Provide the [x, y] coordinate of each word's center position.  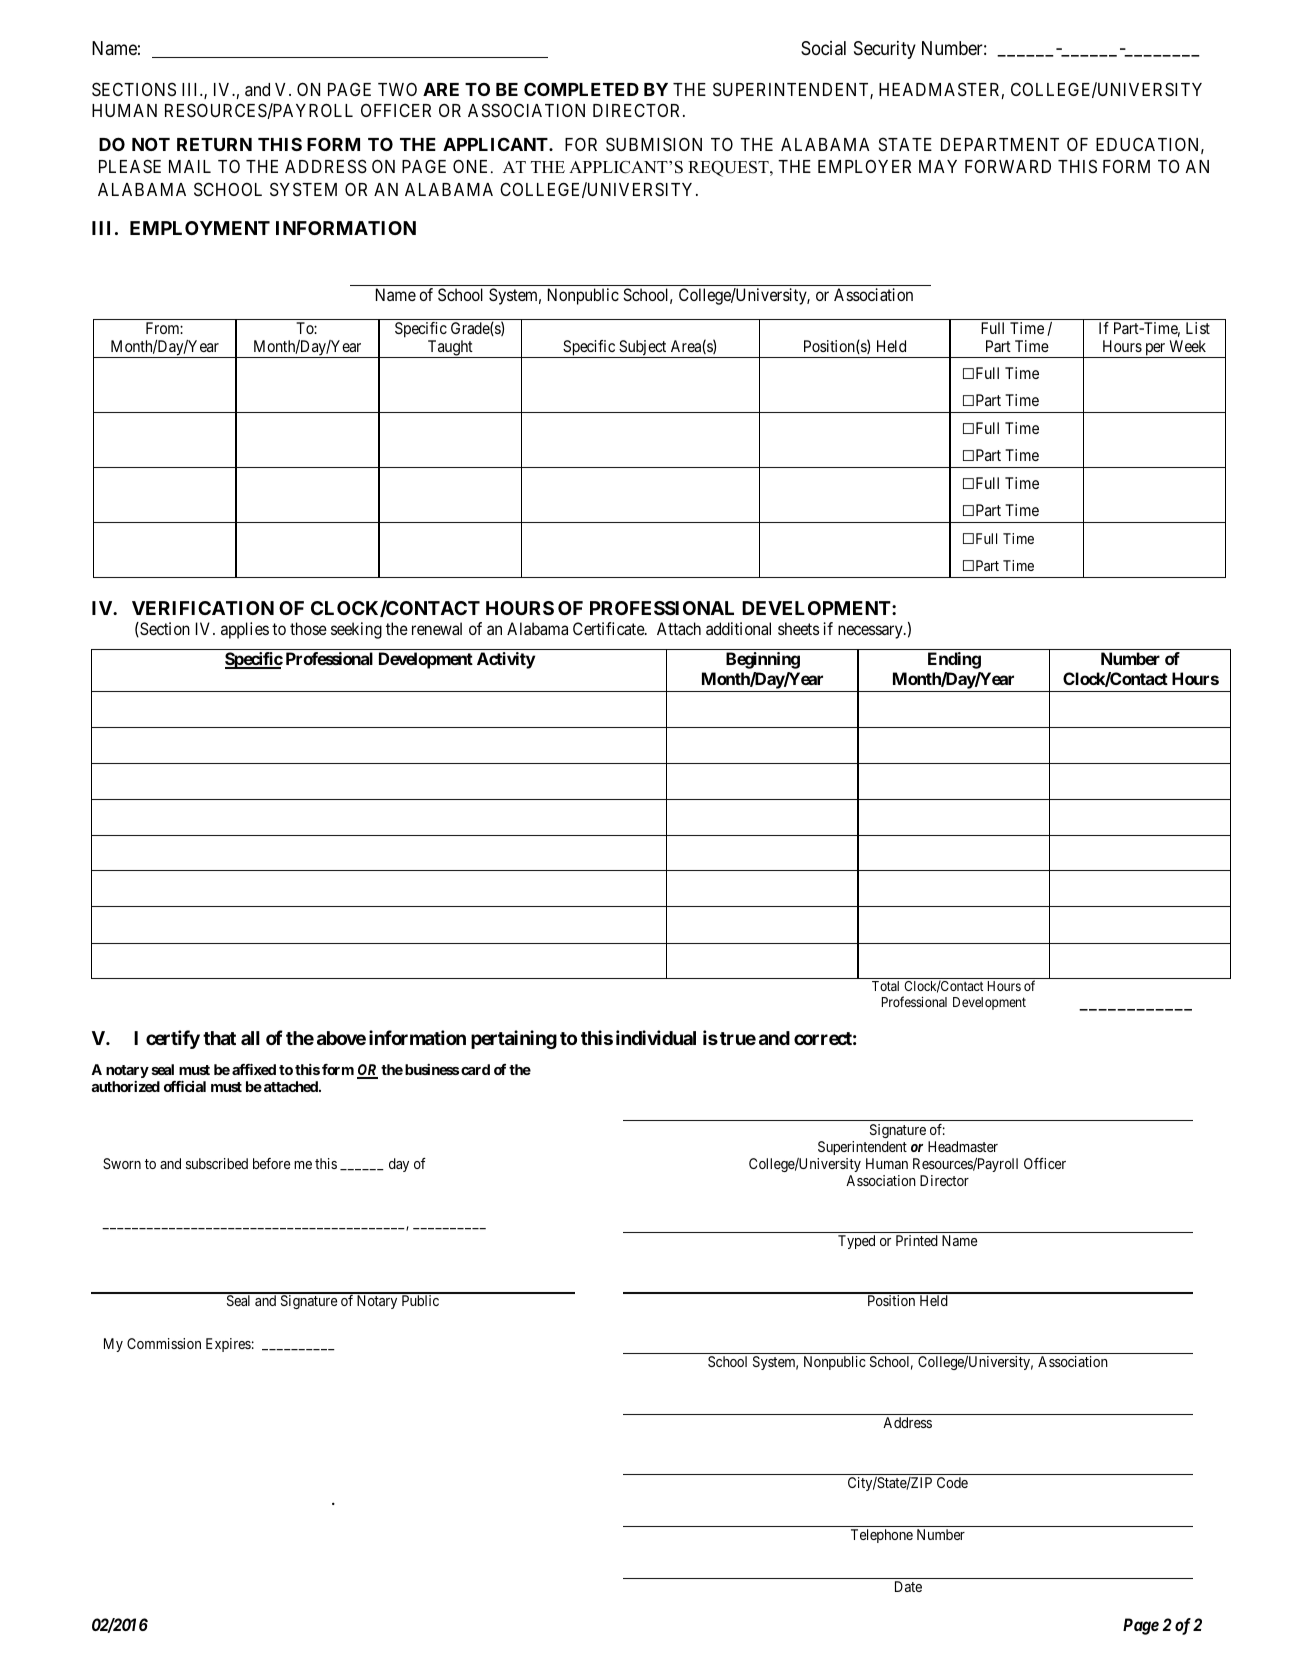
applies [245, 630]
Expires [228, 1345]
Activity [506, 660]
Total [885, 986]
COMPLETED [581, 89]
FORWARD [1008, 166]
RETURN [214, 144]
